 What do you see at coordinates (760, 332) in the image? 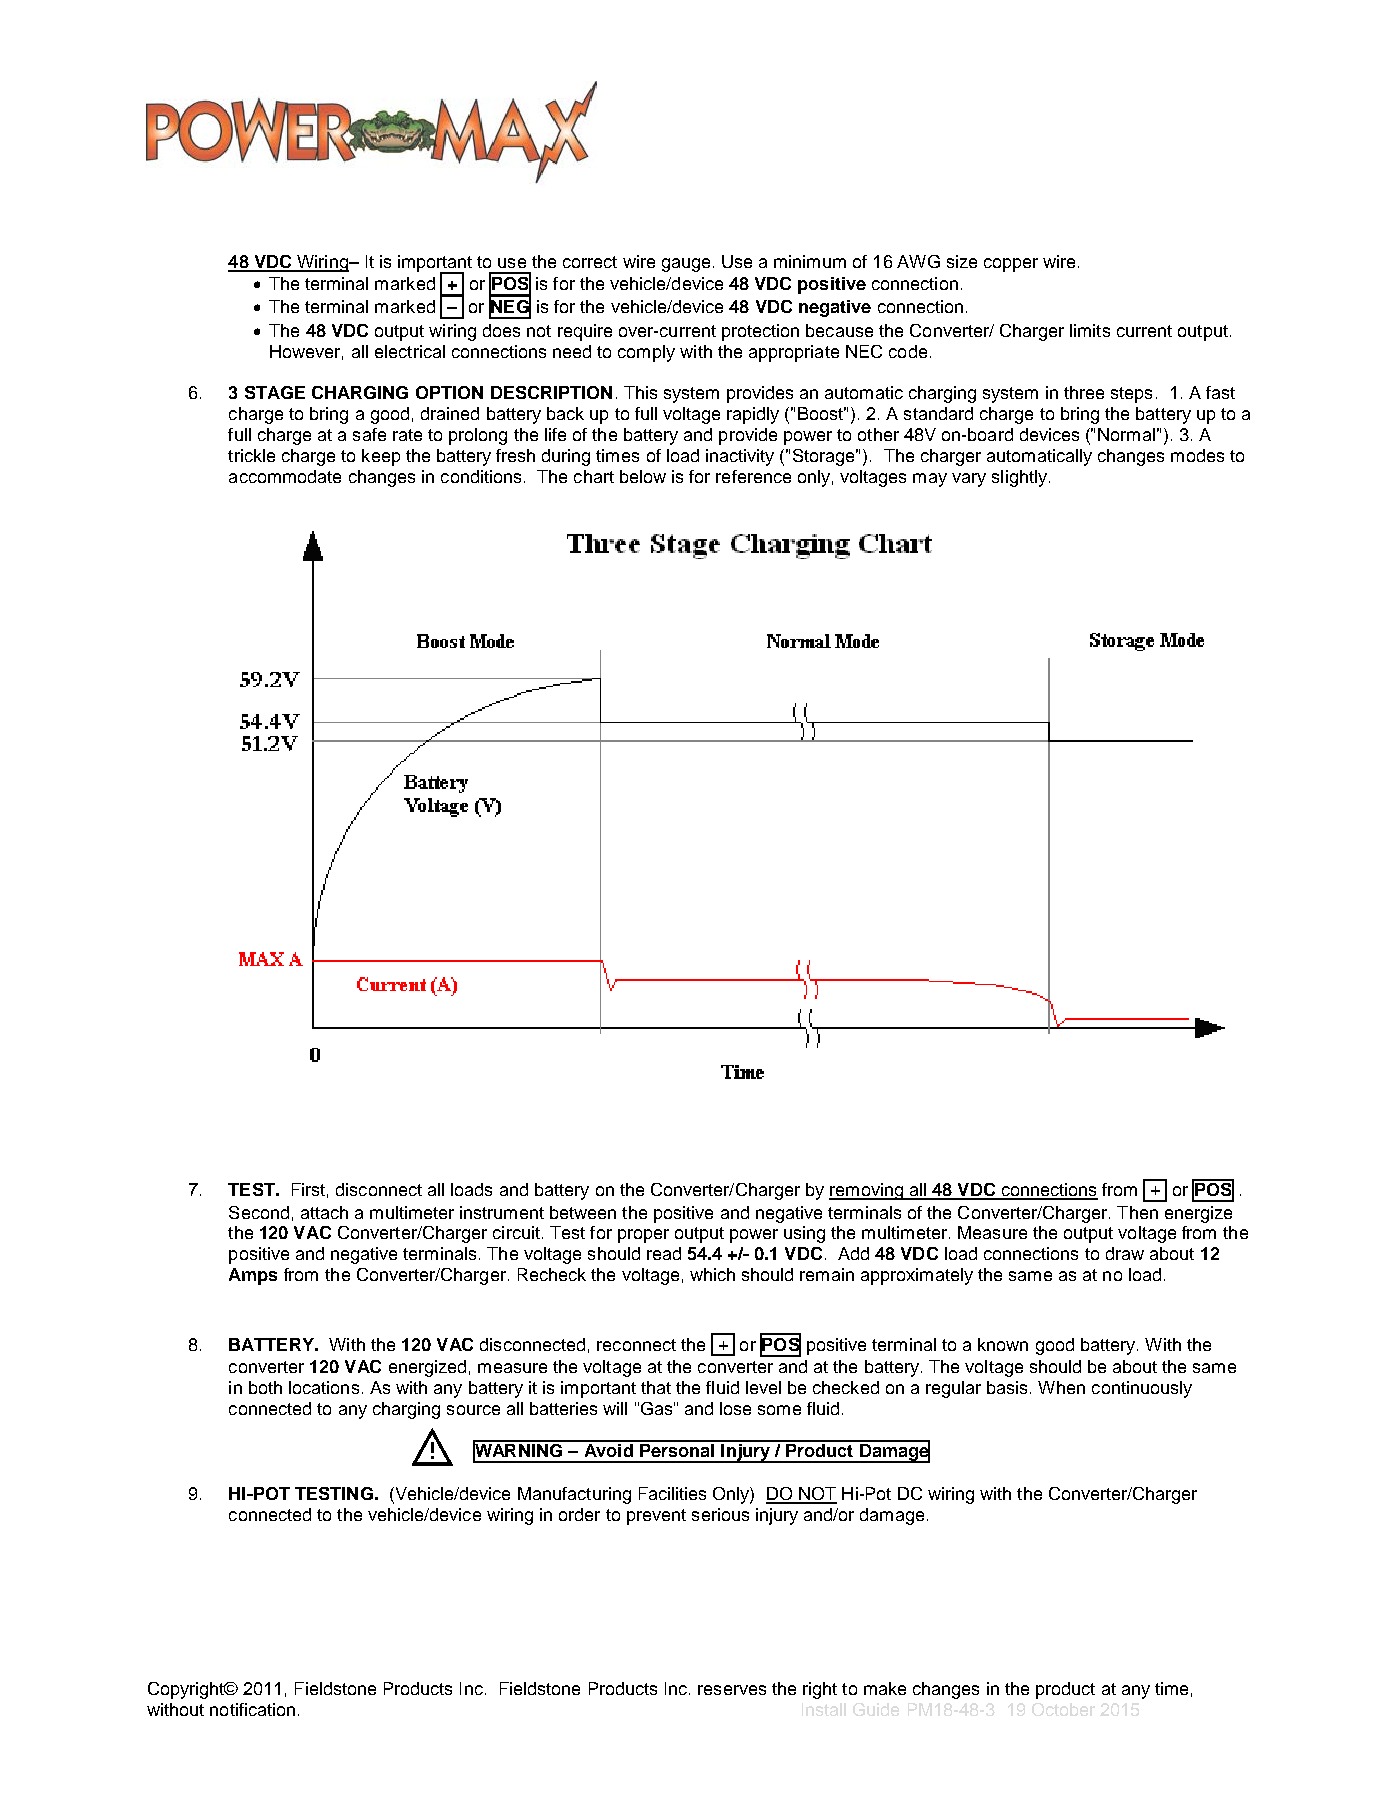
I see `protection` at bounding box center [760, 332].
